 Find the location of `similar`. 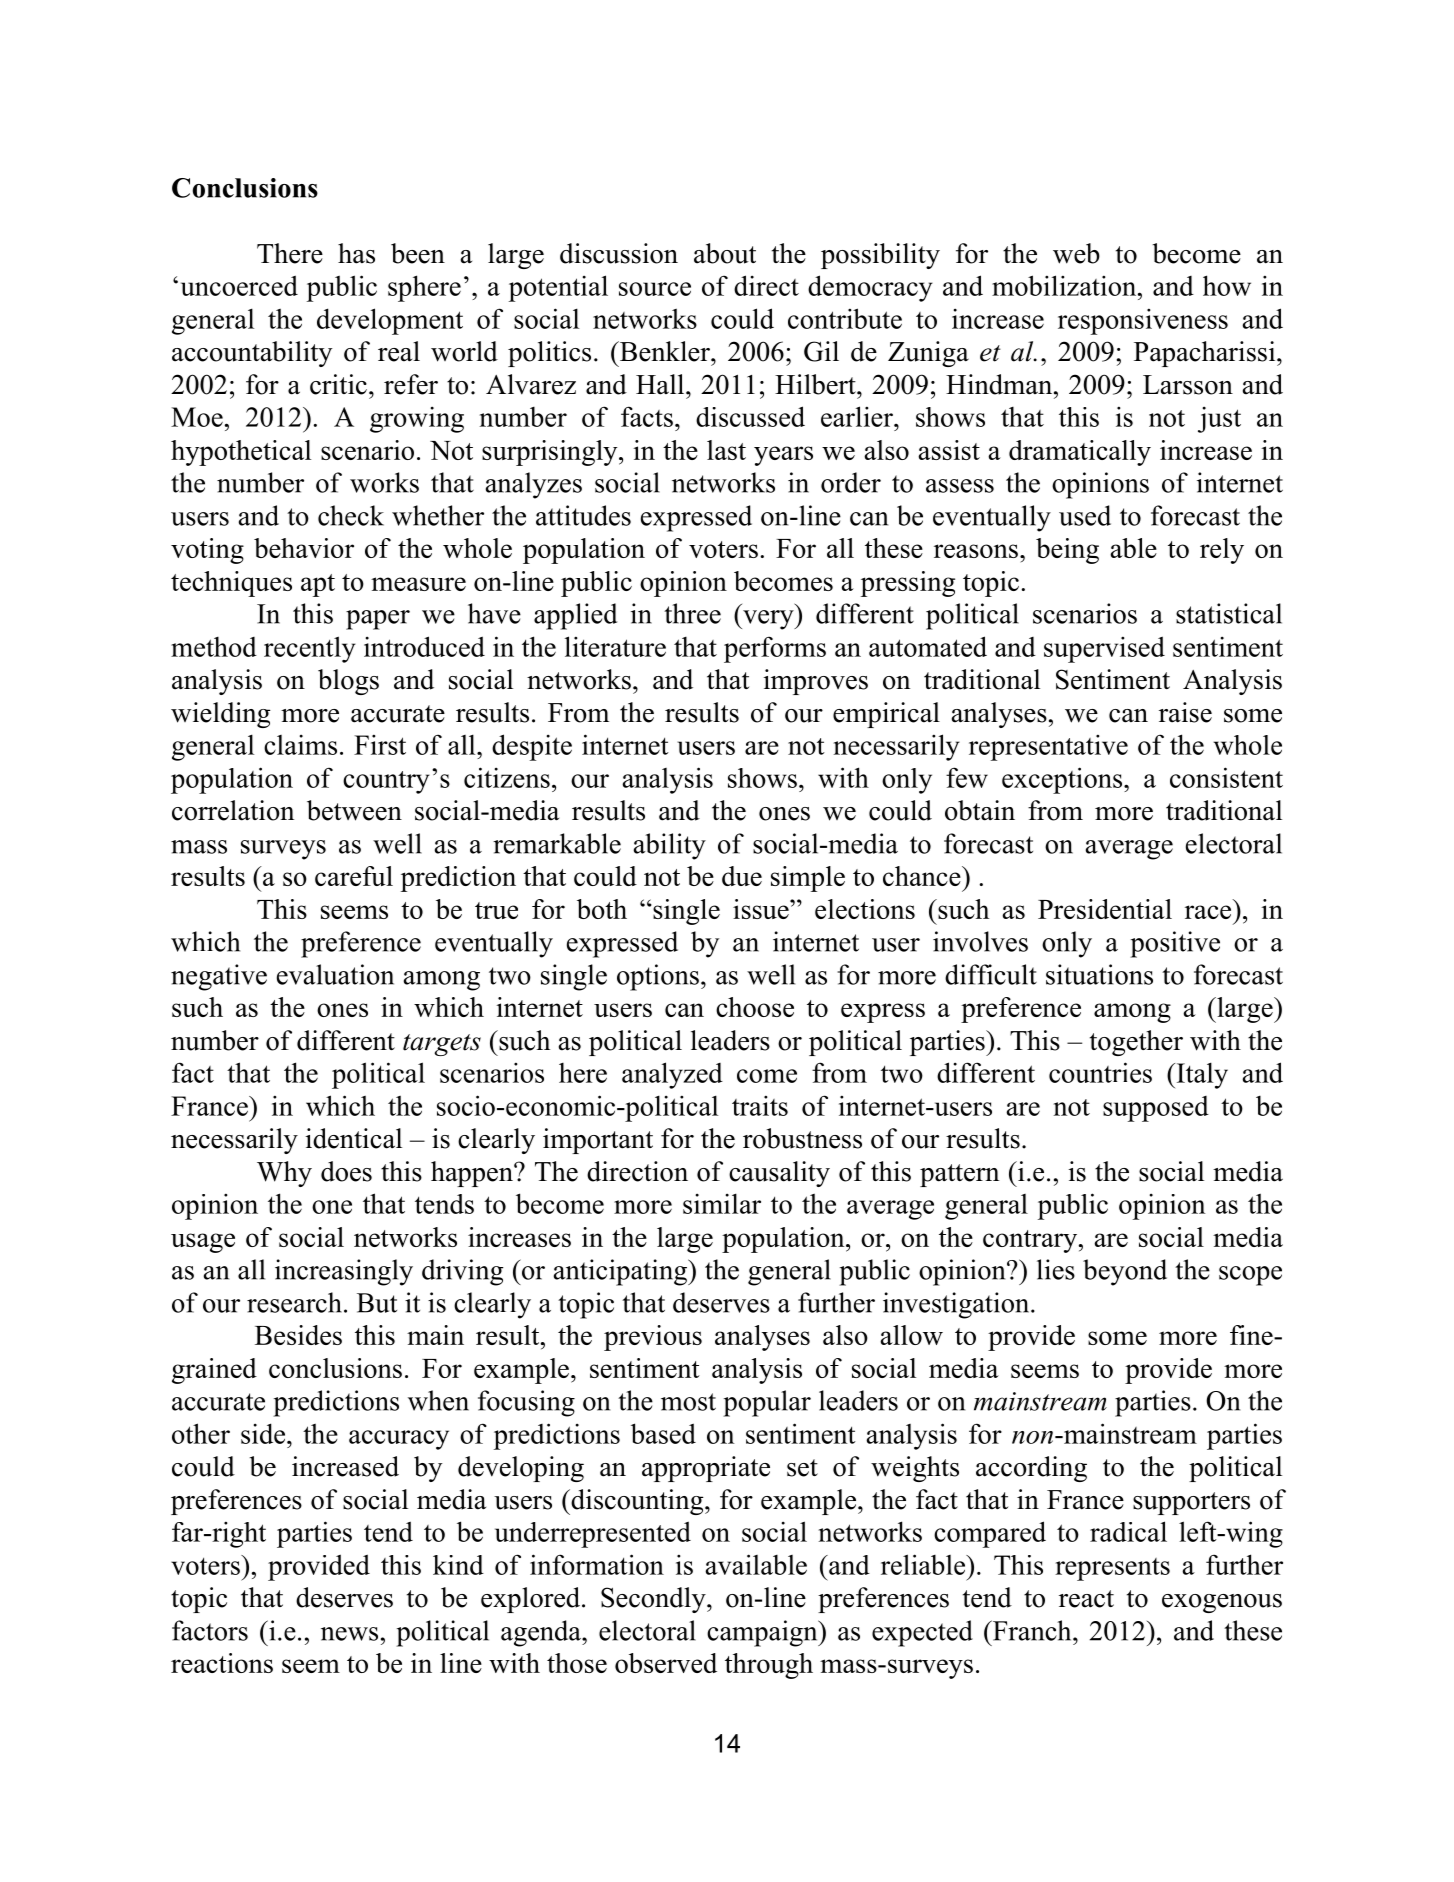

similar is located at coordinates (722, 1203).
